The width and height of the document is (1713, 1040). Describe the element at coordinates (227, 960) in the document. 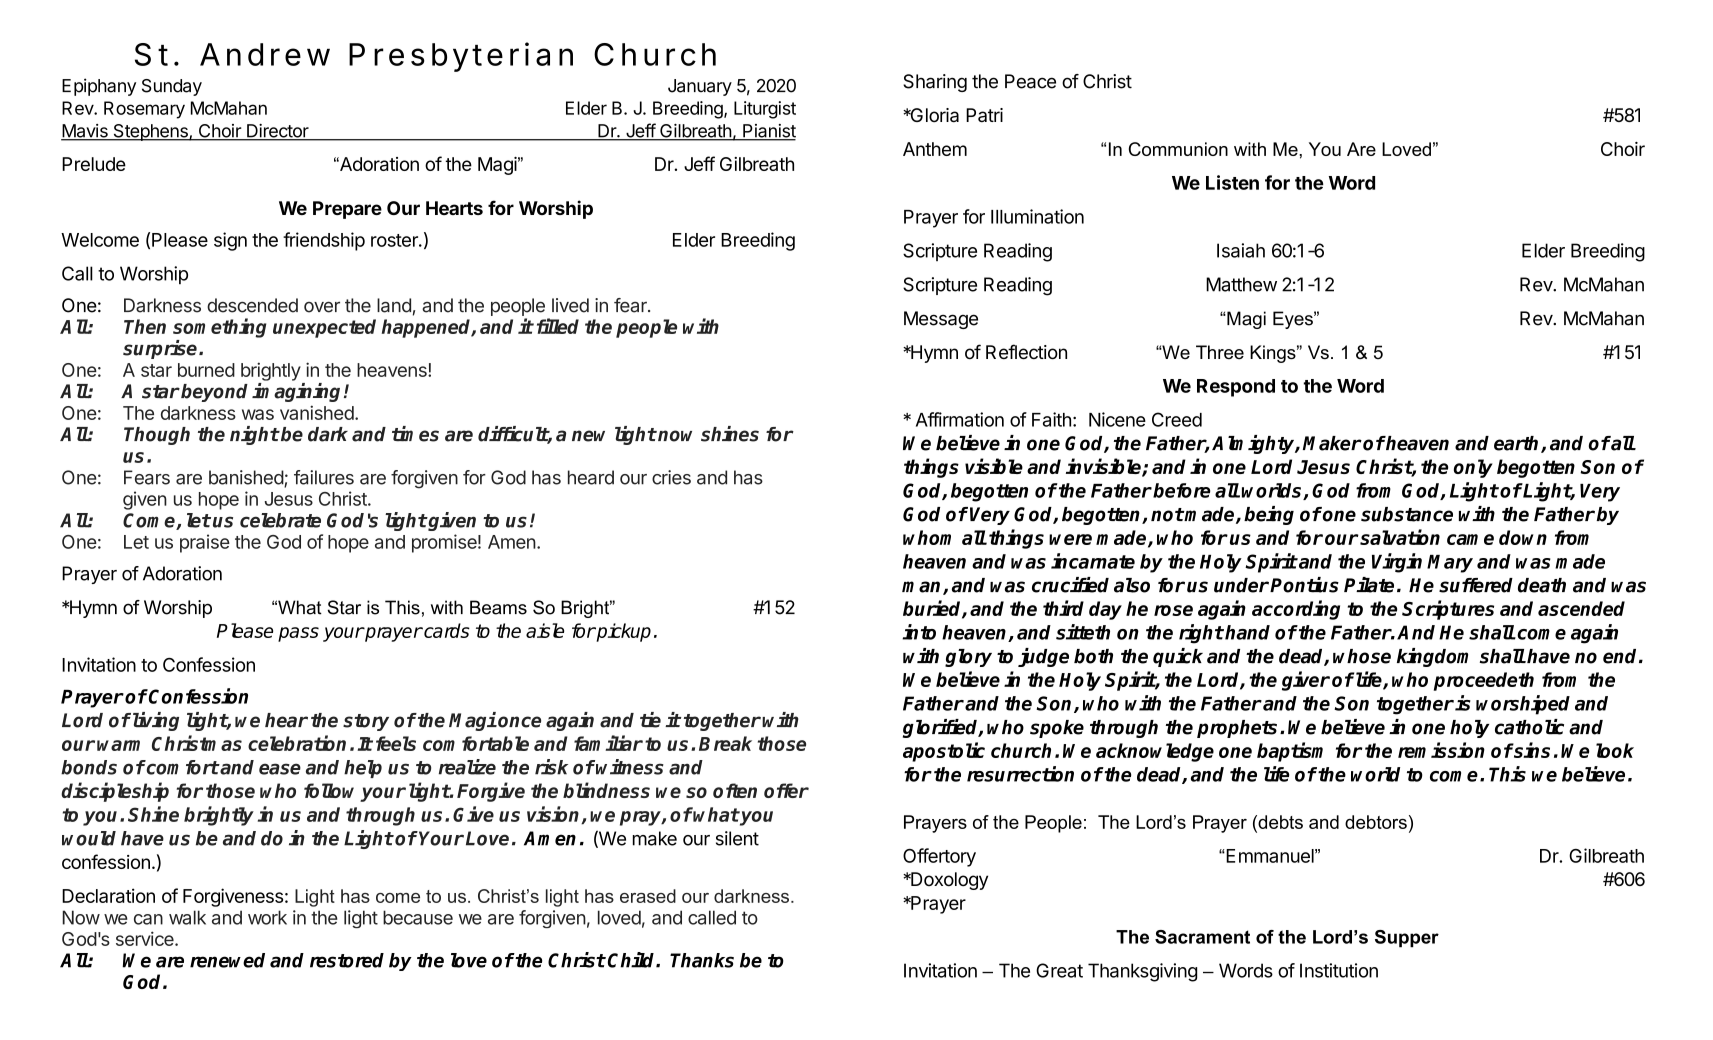

I see `renewed` at that location.
